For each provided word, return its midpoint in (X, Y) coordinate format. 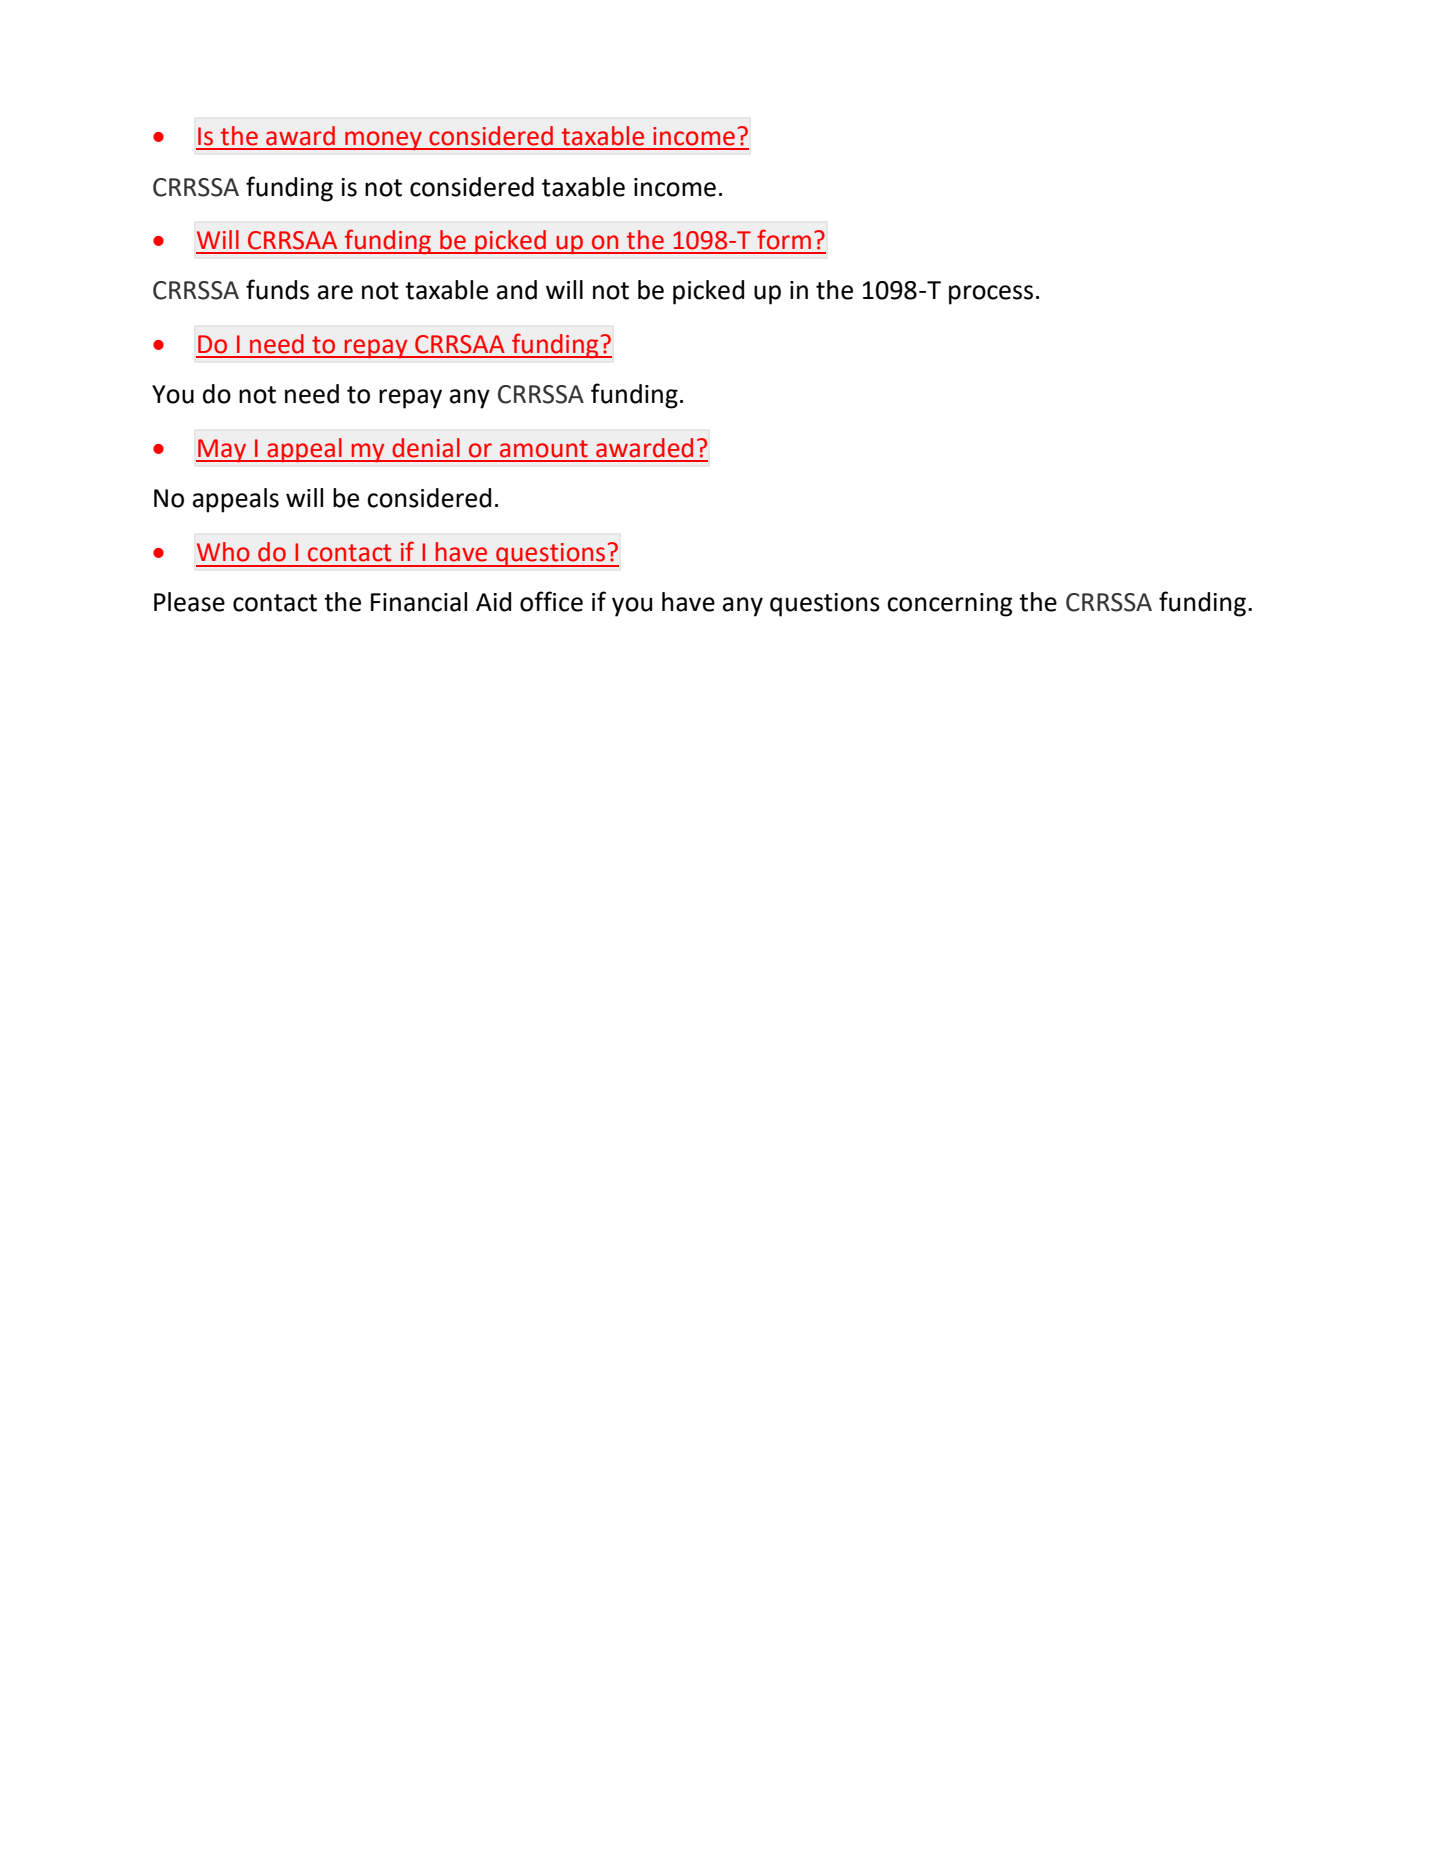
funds (277, 289)
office (551, 601)
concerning (950, 605)
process (991, 295)
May (222, 450)
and (517, 290)
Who (223, 552)
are (335, 292)
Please (189, 602)
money (383, 140)
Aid (493, 602)
